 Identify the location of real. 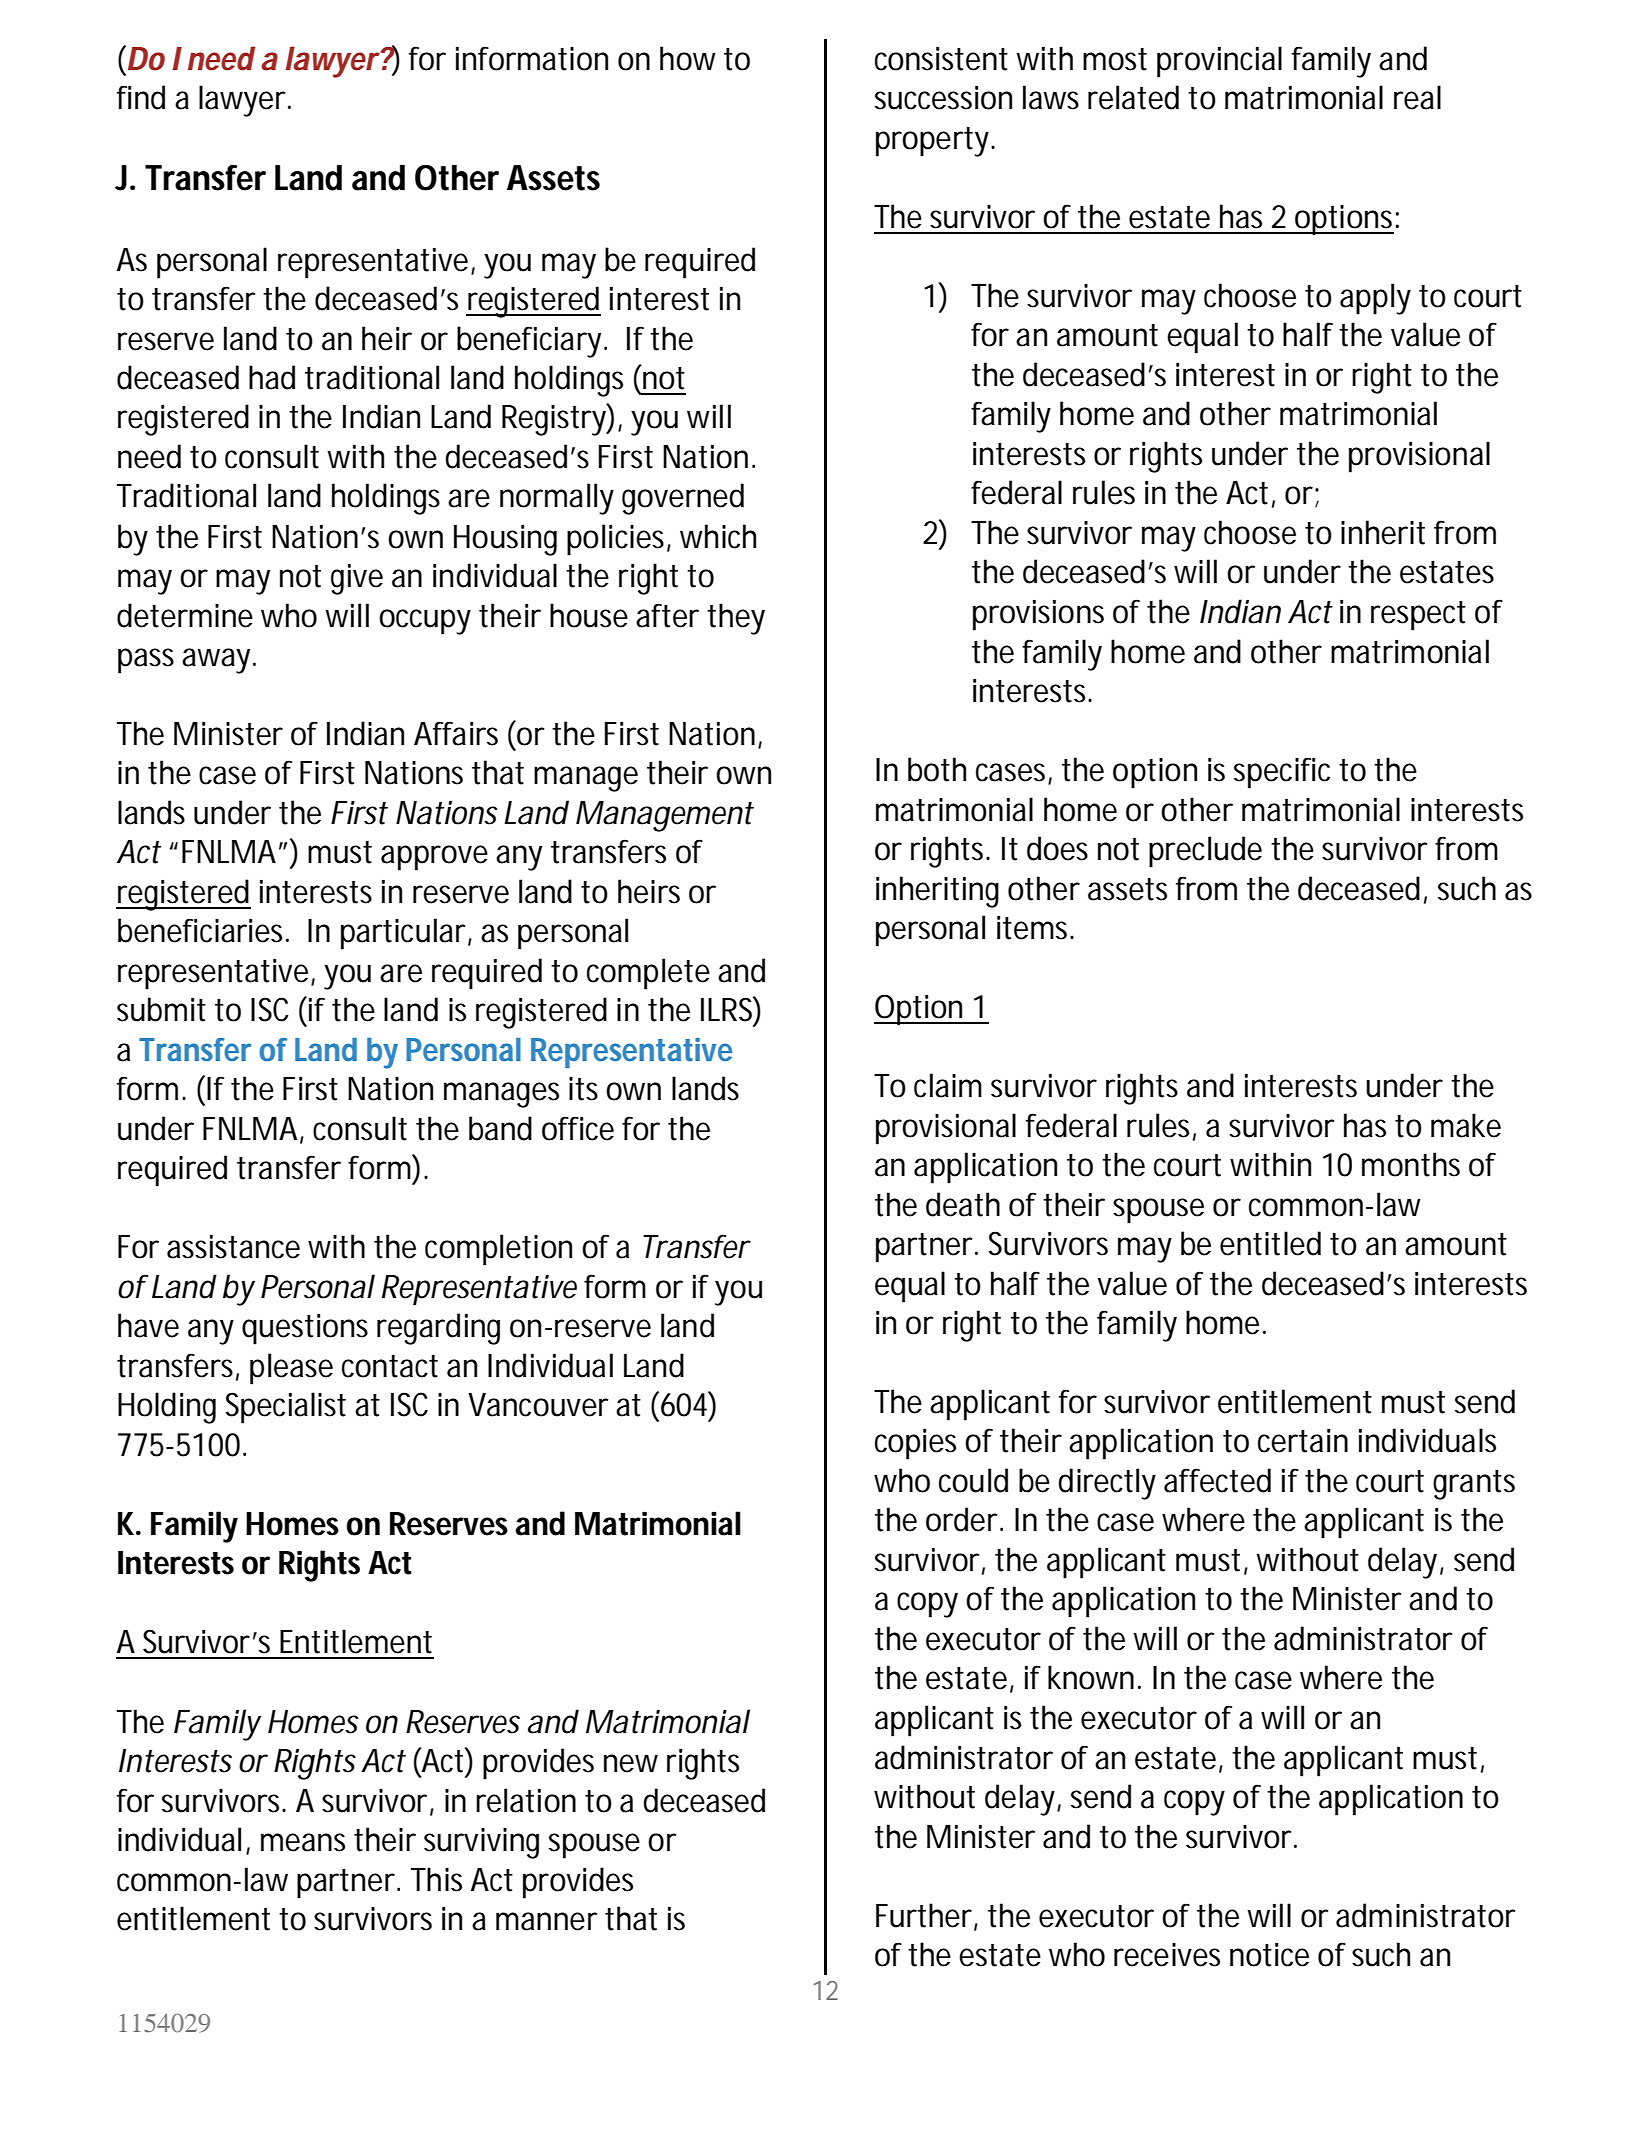
(1417, 97).
